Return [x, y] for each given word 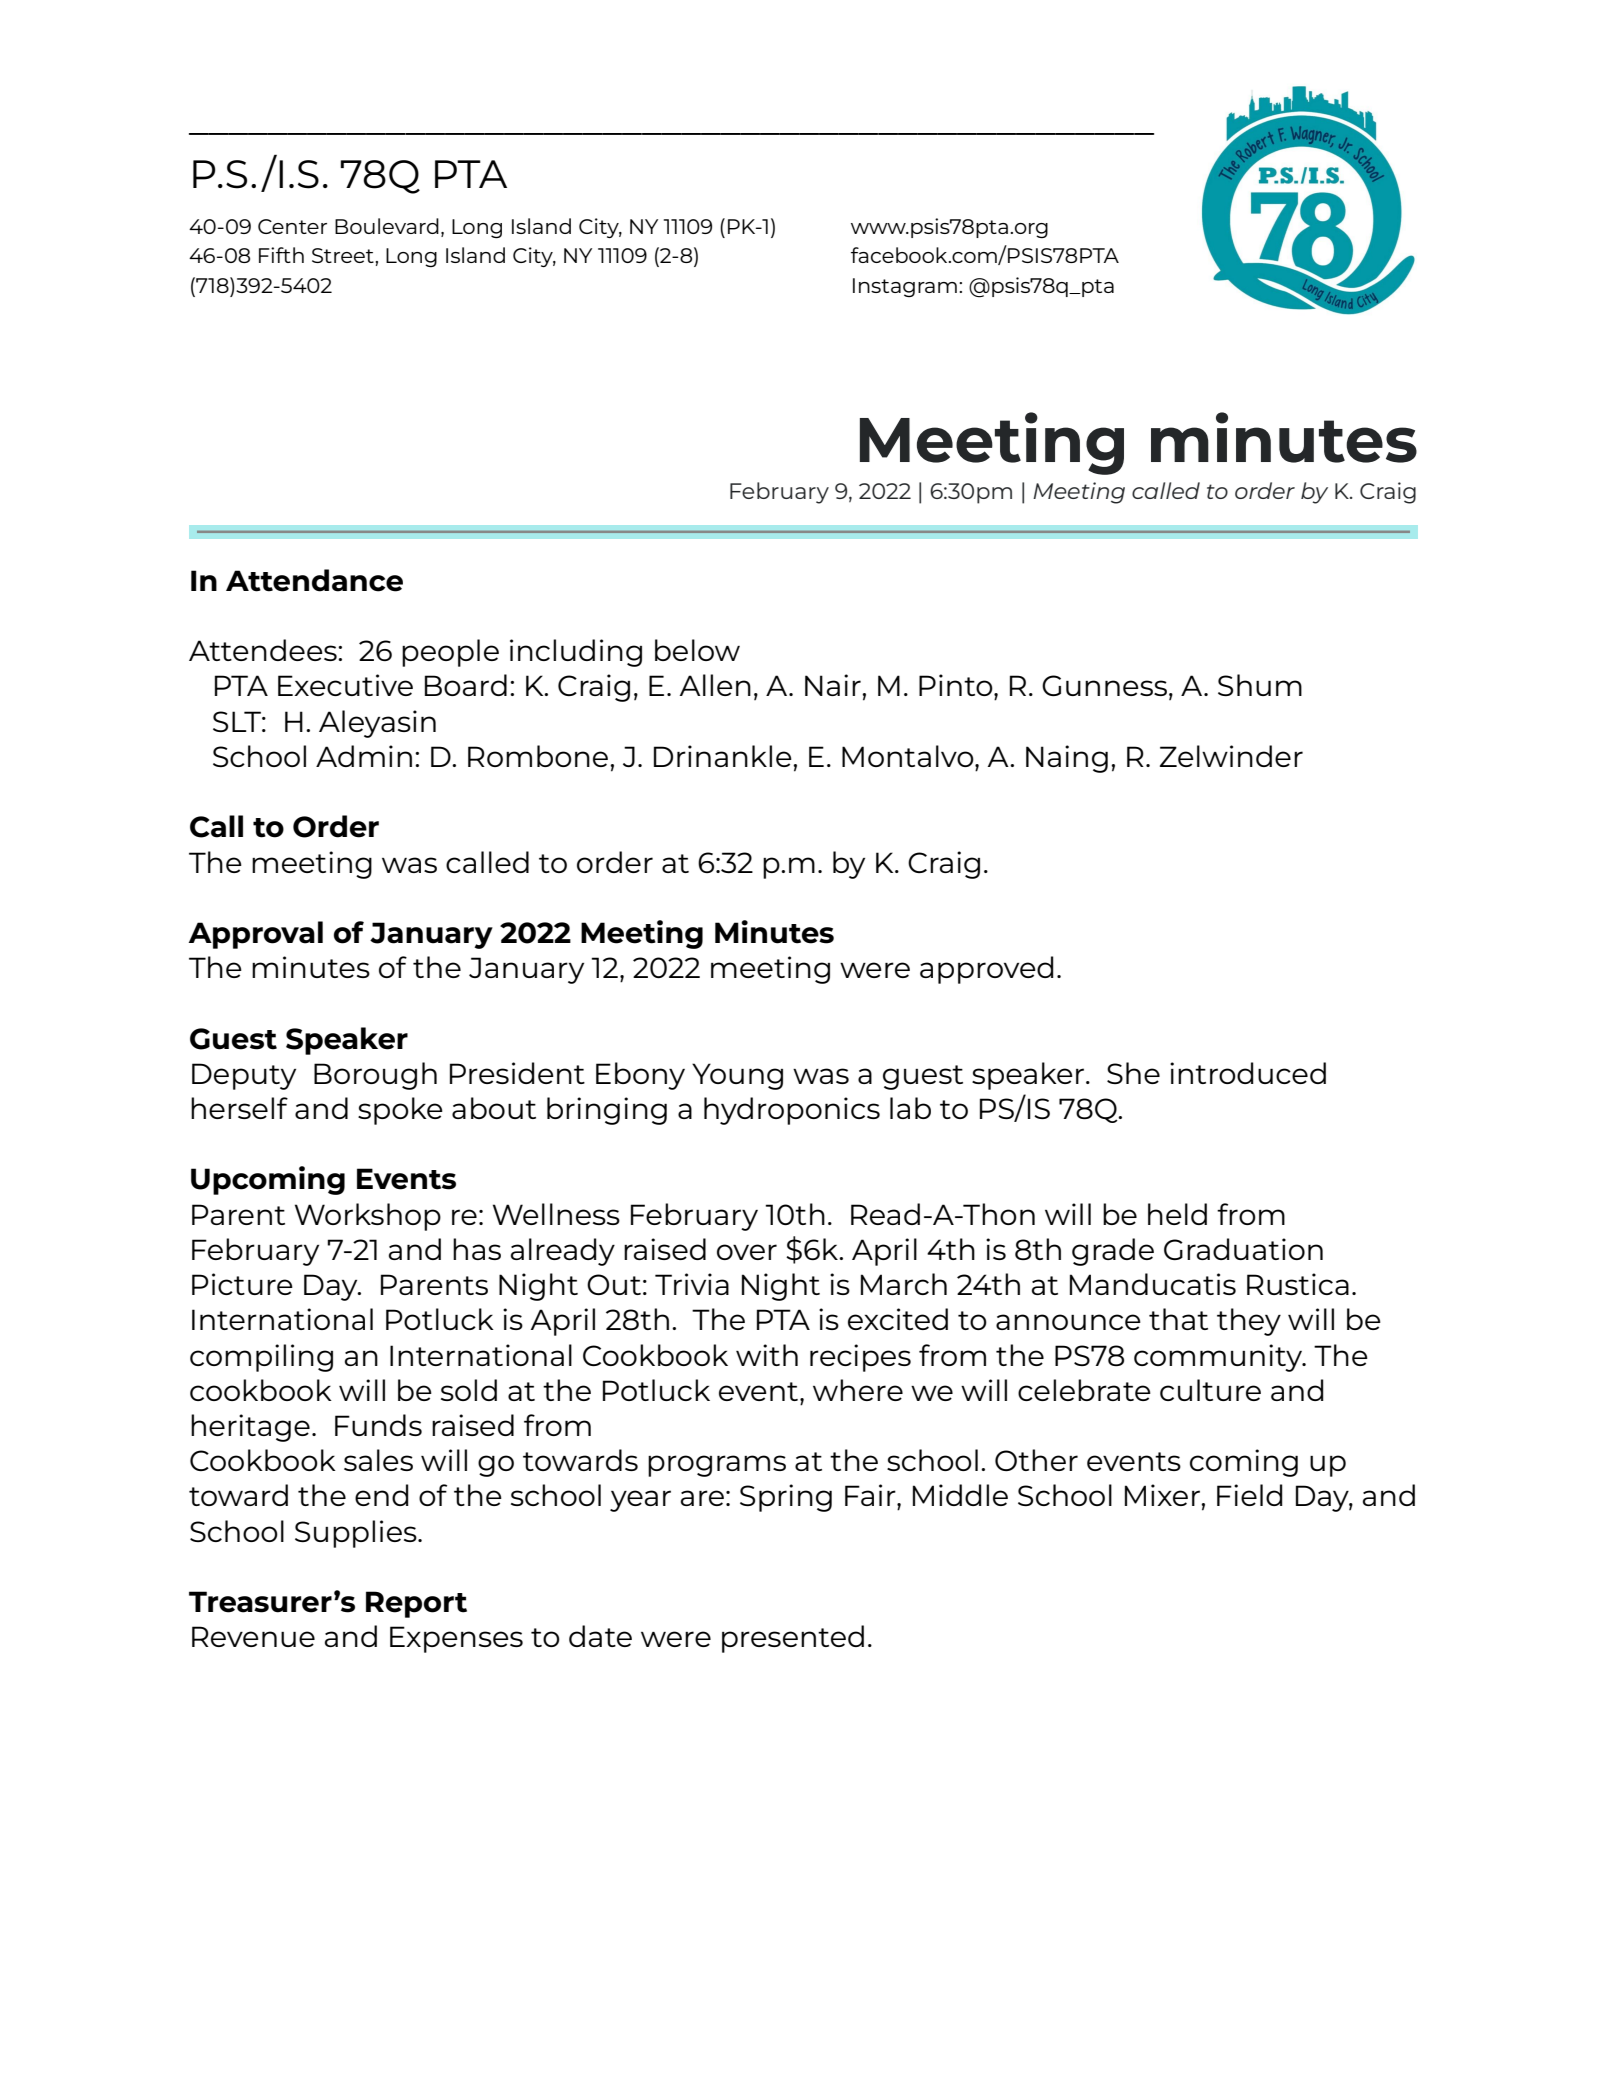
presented [793, 1639]
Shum [1260, 685]
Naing [1067, 759]
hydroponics [792, 1111]
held [1177, 1214]
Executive [345, 685]
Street [344, 255]
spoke [400, 1111]
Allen [715, 685]
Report [416, 1604]
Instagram [905, 287]
